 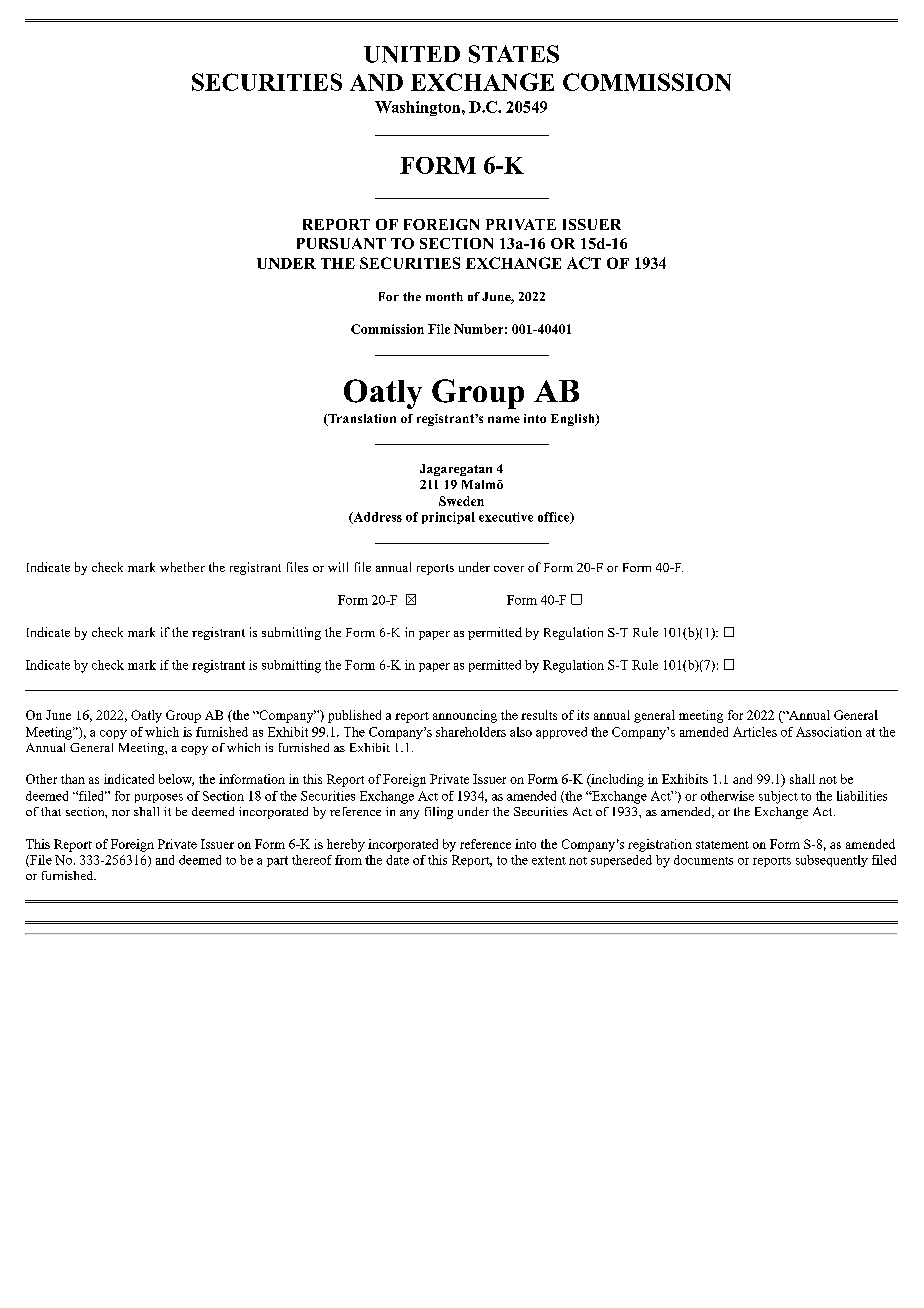 What do you see at coordinates (461, 501) in the screenshot?
I see `Sweden` at bounding box center [461, 501].
